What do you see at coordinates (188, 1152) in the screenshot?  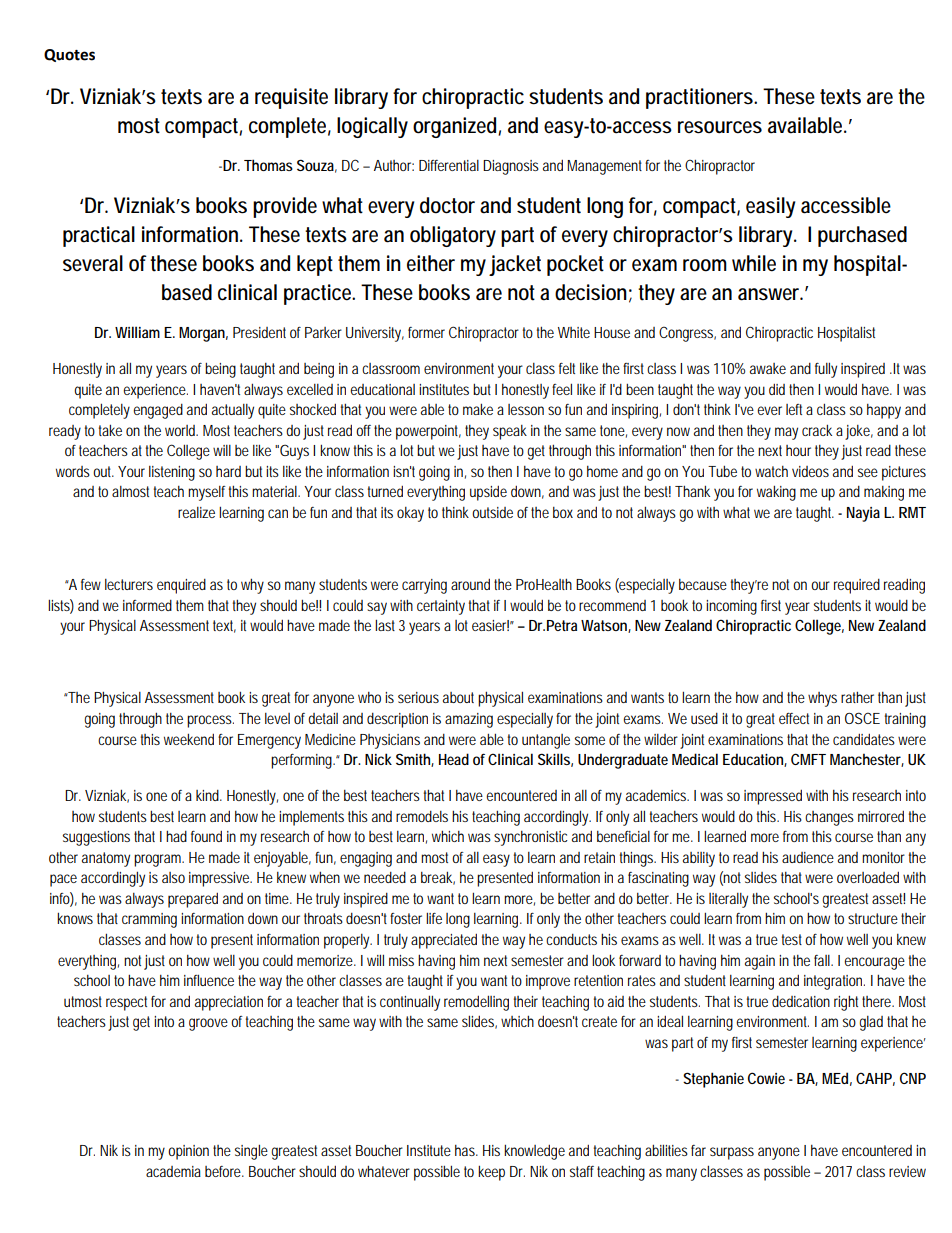 I see `opinion` at bounding box center [188, 1152].
